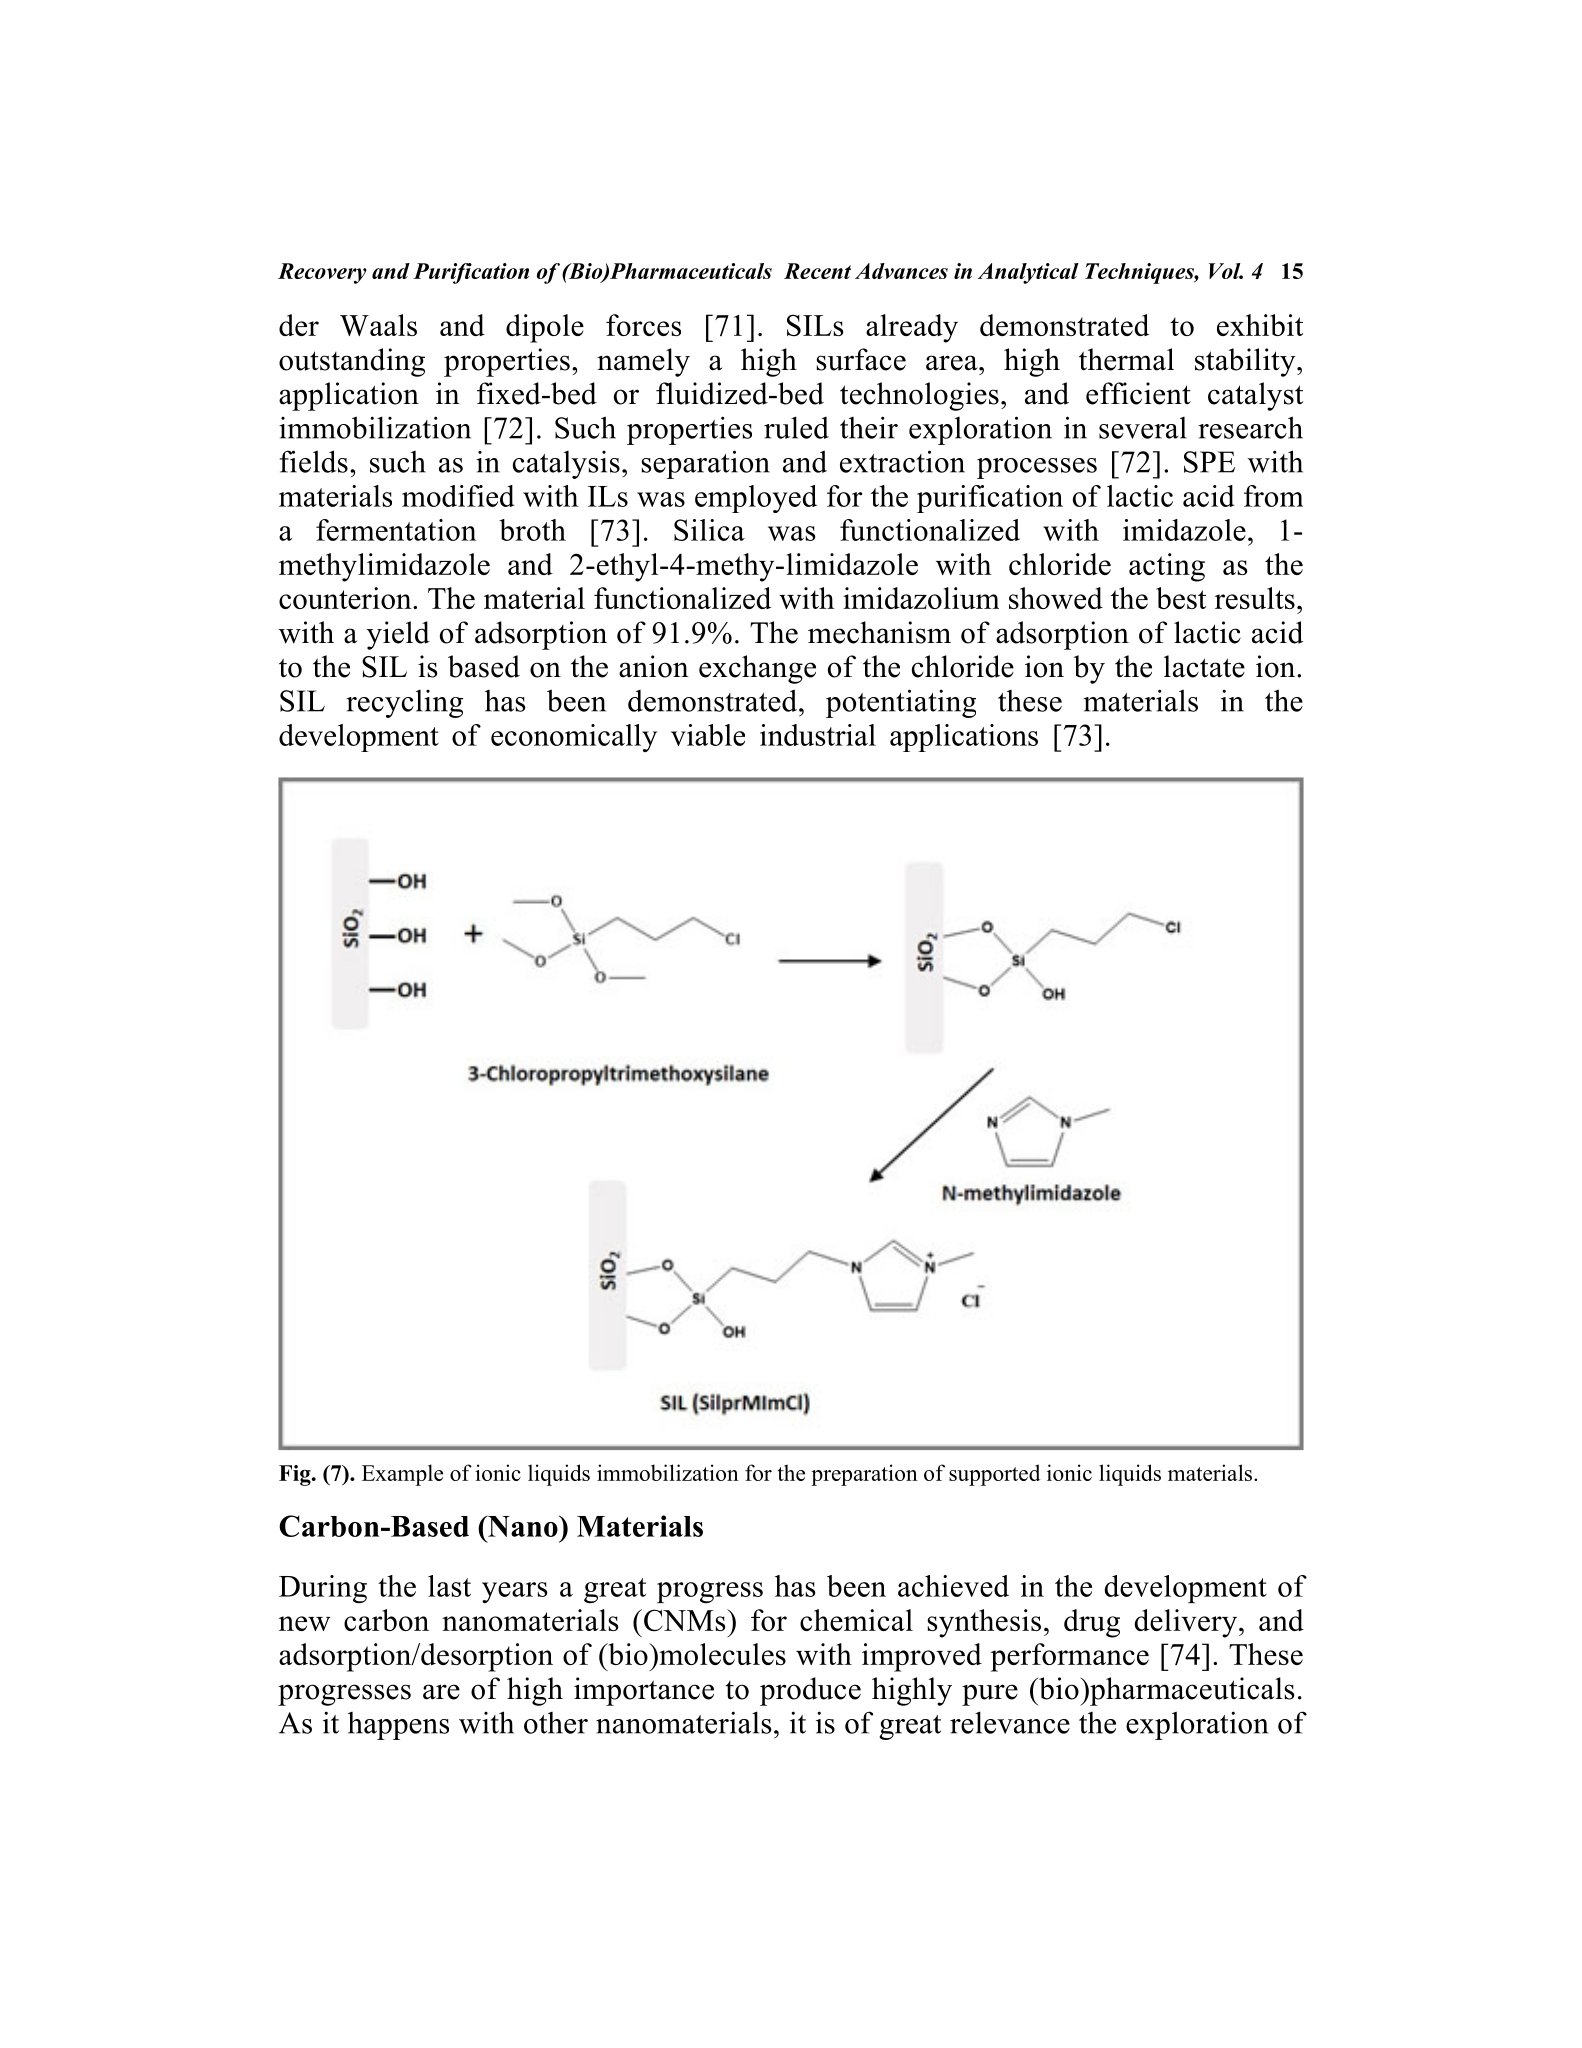  Describe the element at coordinates (994, 1475) in the screenshot. I see `supported` at that location.
